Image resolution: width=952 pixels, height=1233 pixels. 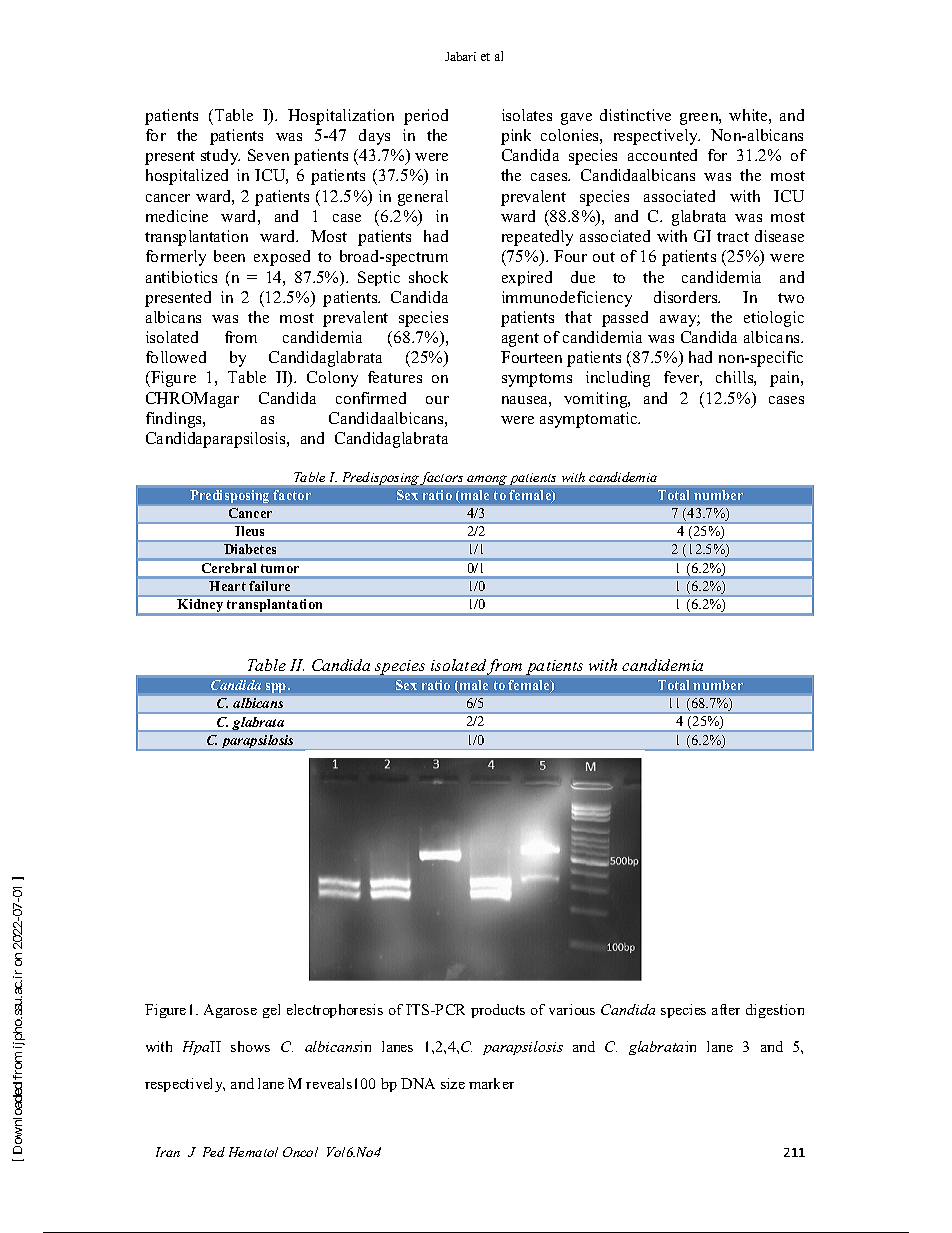 What do you see at coordinates (618, 379) in the page?
I see `including` at bounding box center [618, 379].
